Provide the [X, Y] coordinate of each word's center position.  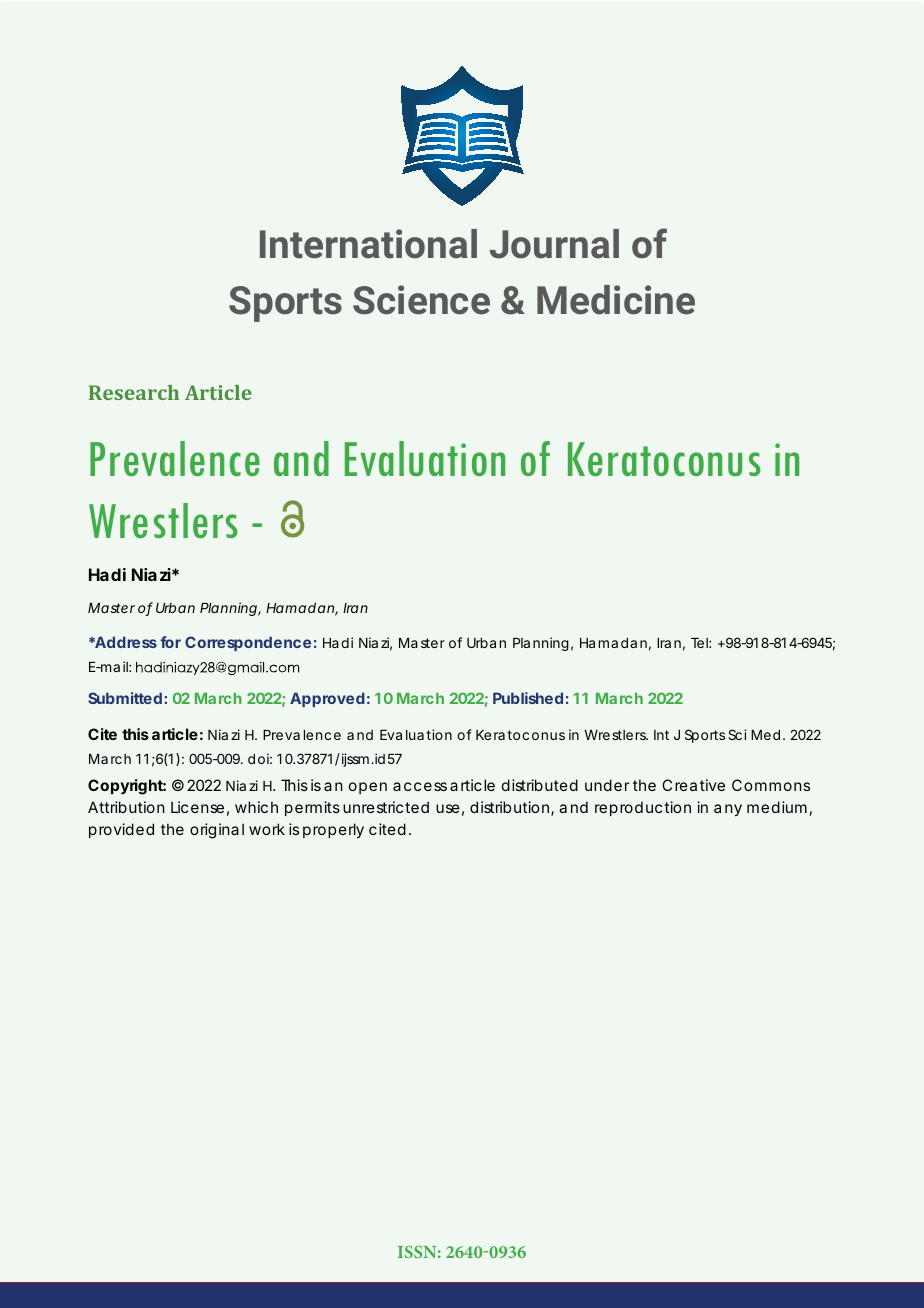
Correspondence [248, 643]
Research [134, 392]
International [368, 244]
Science [421, 300]
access [420, 786]
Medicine [616, 300]
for [170, 642]
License [197, 807]
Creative [693, 785]
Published [528, 698]
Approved [327, 699]
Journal [554, 244]
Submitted [125, 698]
